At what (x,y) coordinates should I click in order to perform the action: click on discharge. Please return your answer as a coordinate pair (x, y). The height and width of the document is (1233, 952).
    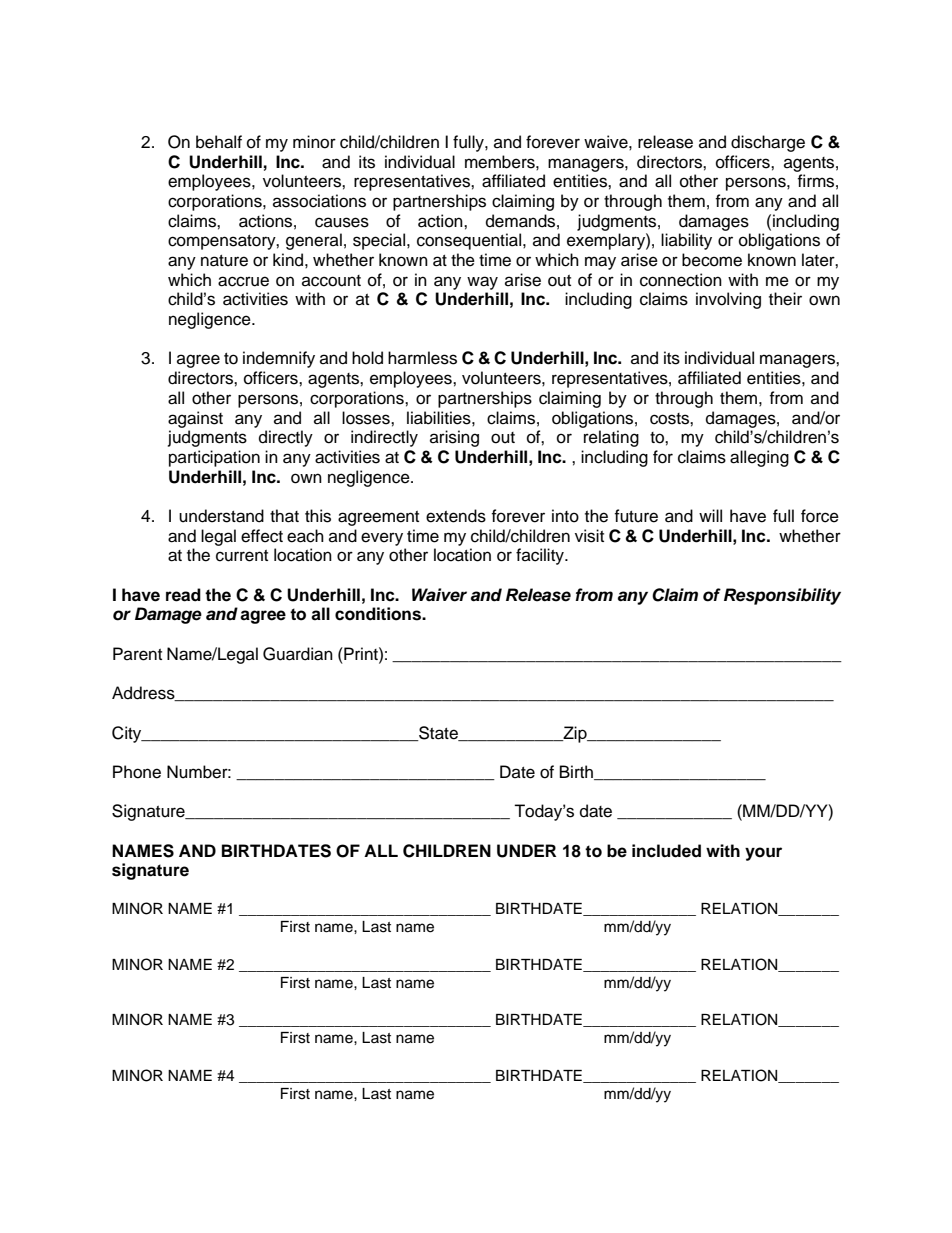
    Looking at the image, I should click on (768, 143).
